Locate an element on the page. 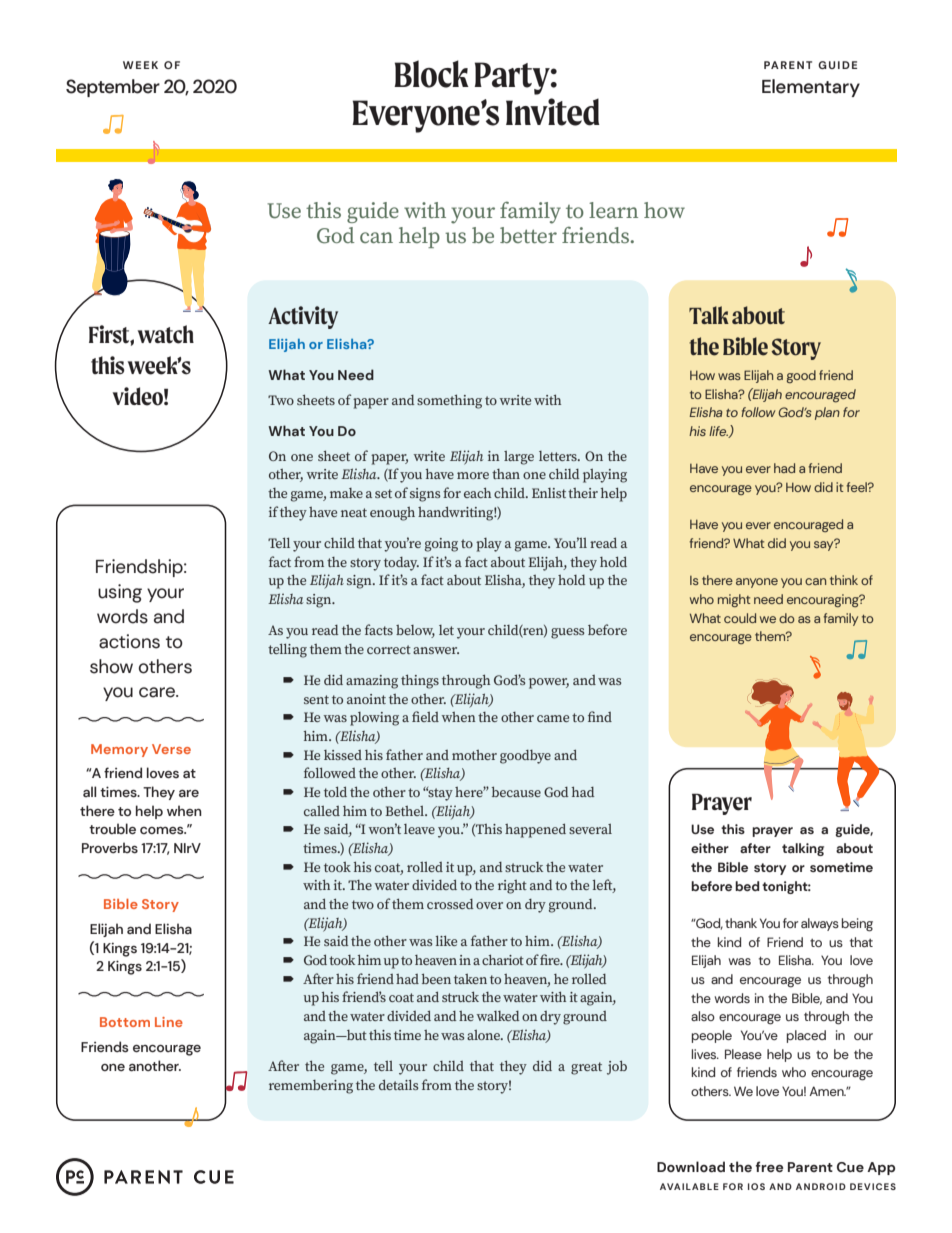 Image resolution: width=952 pixels, height=1233 pixels. bed is located at coordinates (747, 886).
